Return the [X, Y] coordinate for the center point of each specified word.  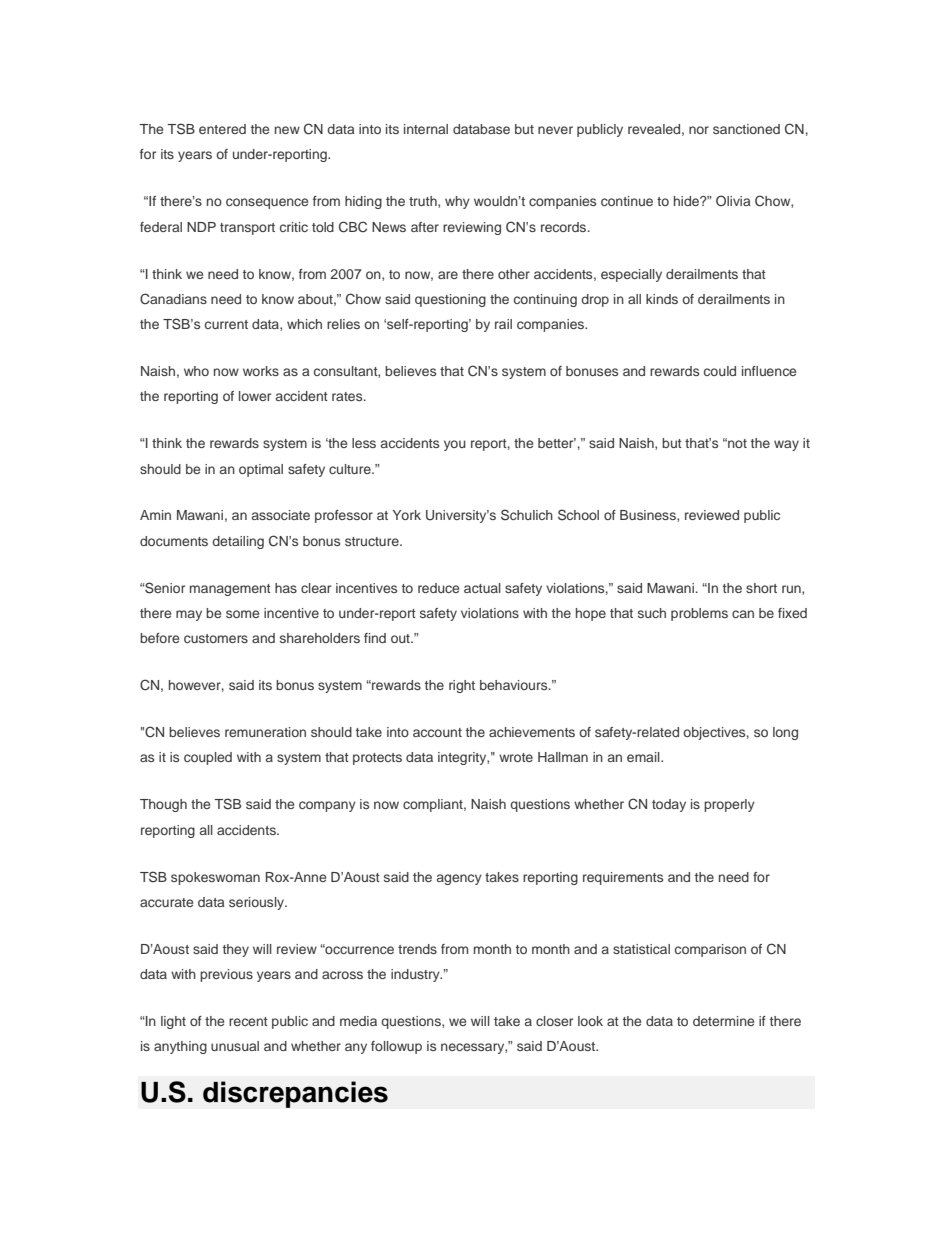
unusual [235, 1046]
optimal [261, 470]
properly [729, 805]
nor [699, 130]
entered [222, 129]
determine [723, 1021]
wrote [516, 757]
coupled [208, 758]
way [786, 445]
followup [396, 1047]
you [455, 445]
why [457, 202]
